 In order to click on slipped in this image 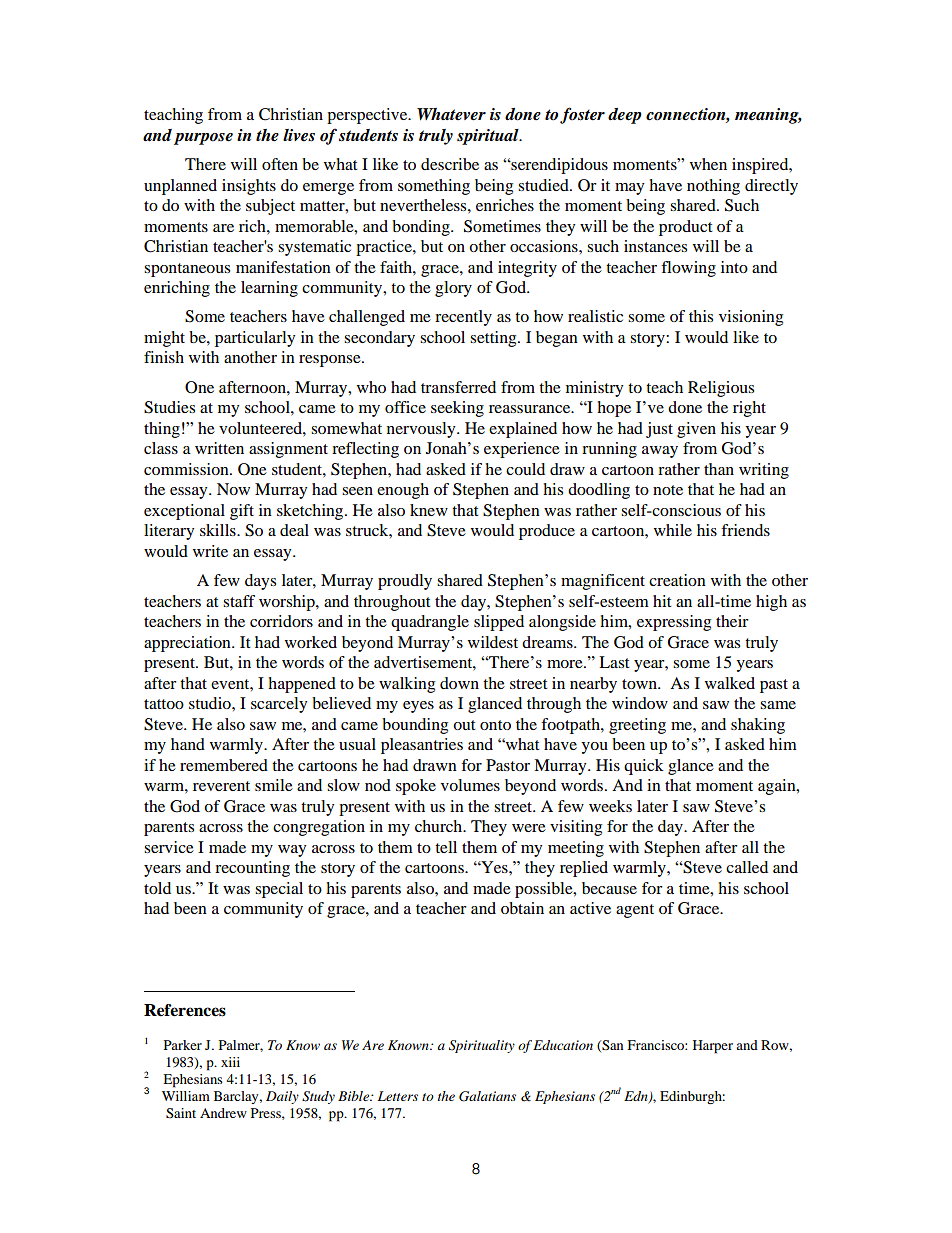, I will do `click(499, 623)`.
